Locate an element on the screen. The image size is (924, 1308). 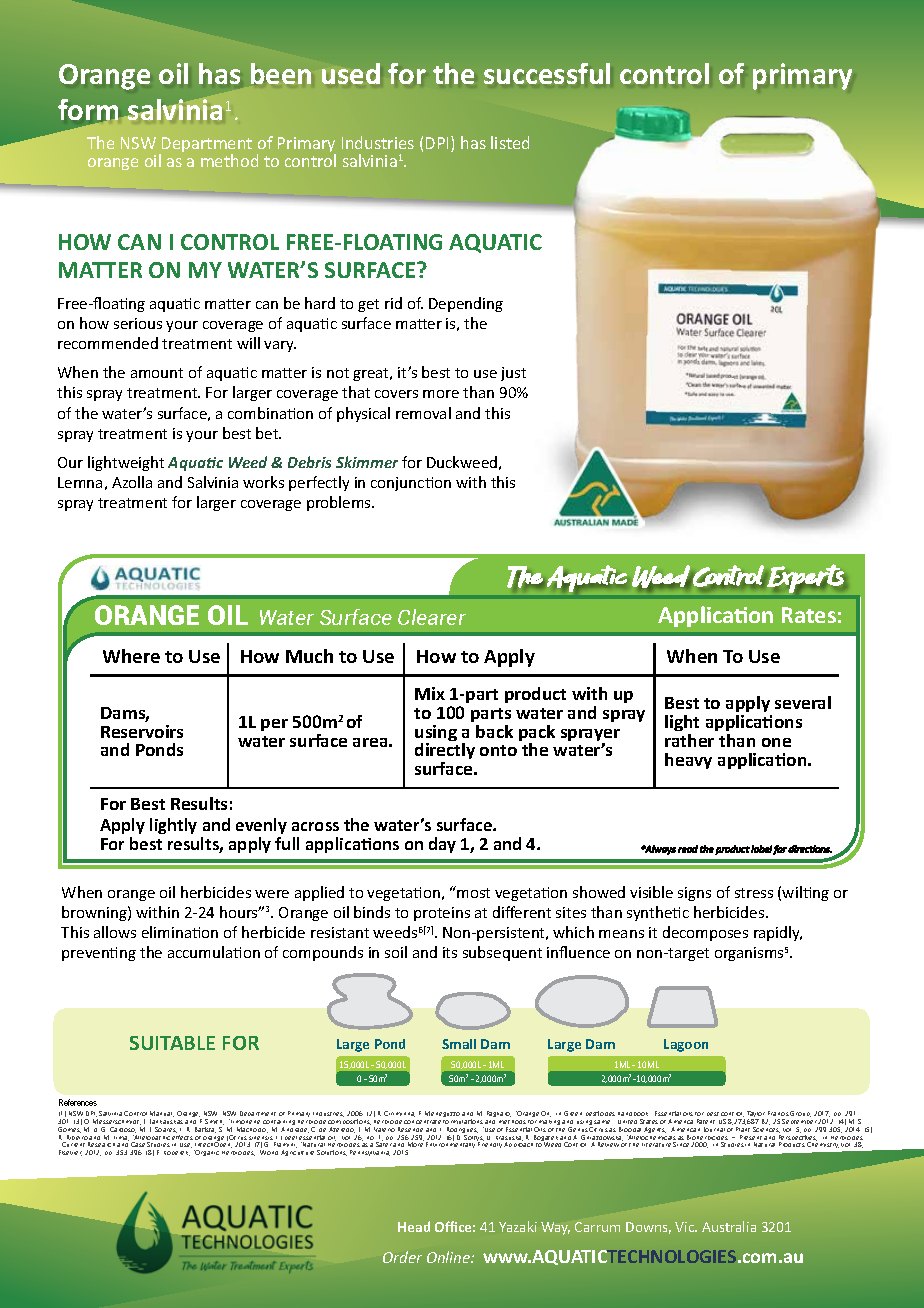
Organic is located at coordinates (206, 1153).
